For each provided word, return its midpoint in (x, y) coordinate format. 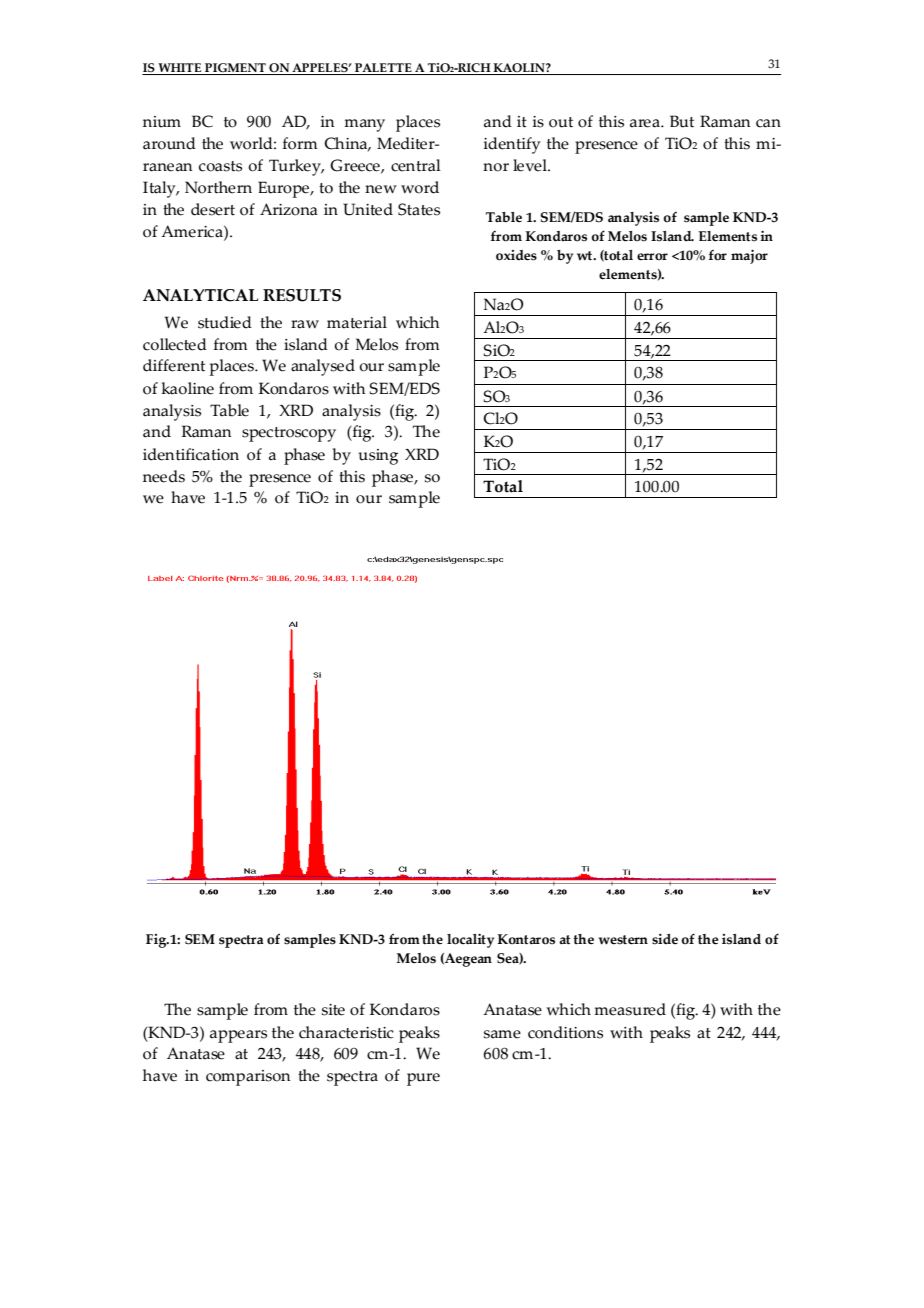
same (502, 1034)
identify (512, 145)
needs (164, 476)
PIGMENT (235, 69)
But (682, 121)
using (378, 457)
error (652, 257)
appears (238, 1036)
